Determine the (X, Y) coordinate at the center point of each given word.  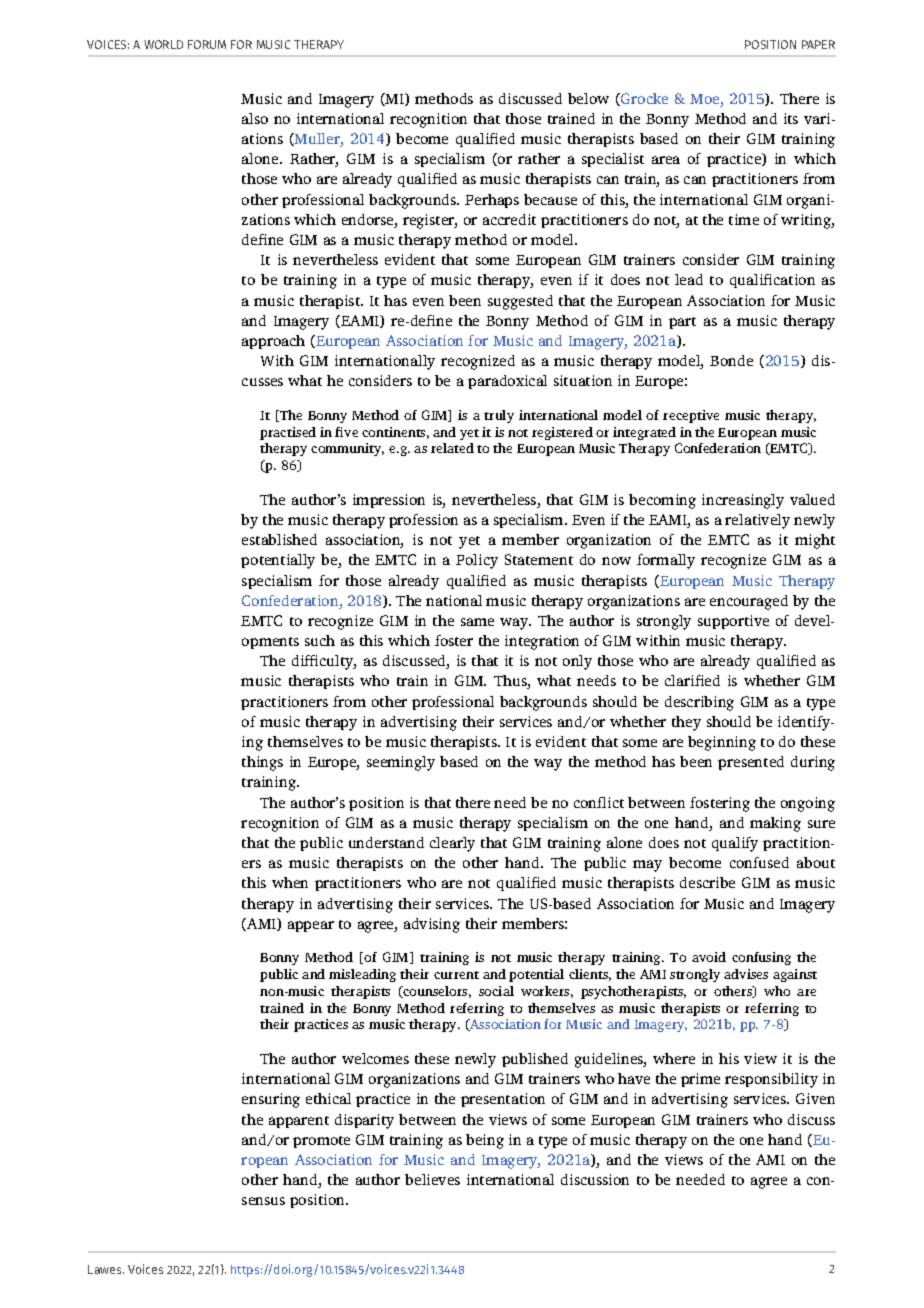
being (485, 1141)
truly (499, 416)
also (255, 118)
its (791, 118)
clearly (452, 844)
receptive (691, 416)
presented (751, 763)
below (588, 98)
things (262, 763)
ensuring (271, 1100)
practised (288, 433)
